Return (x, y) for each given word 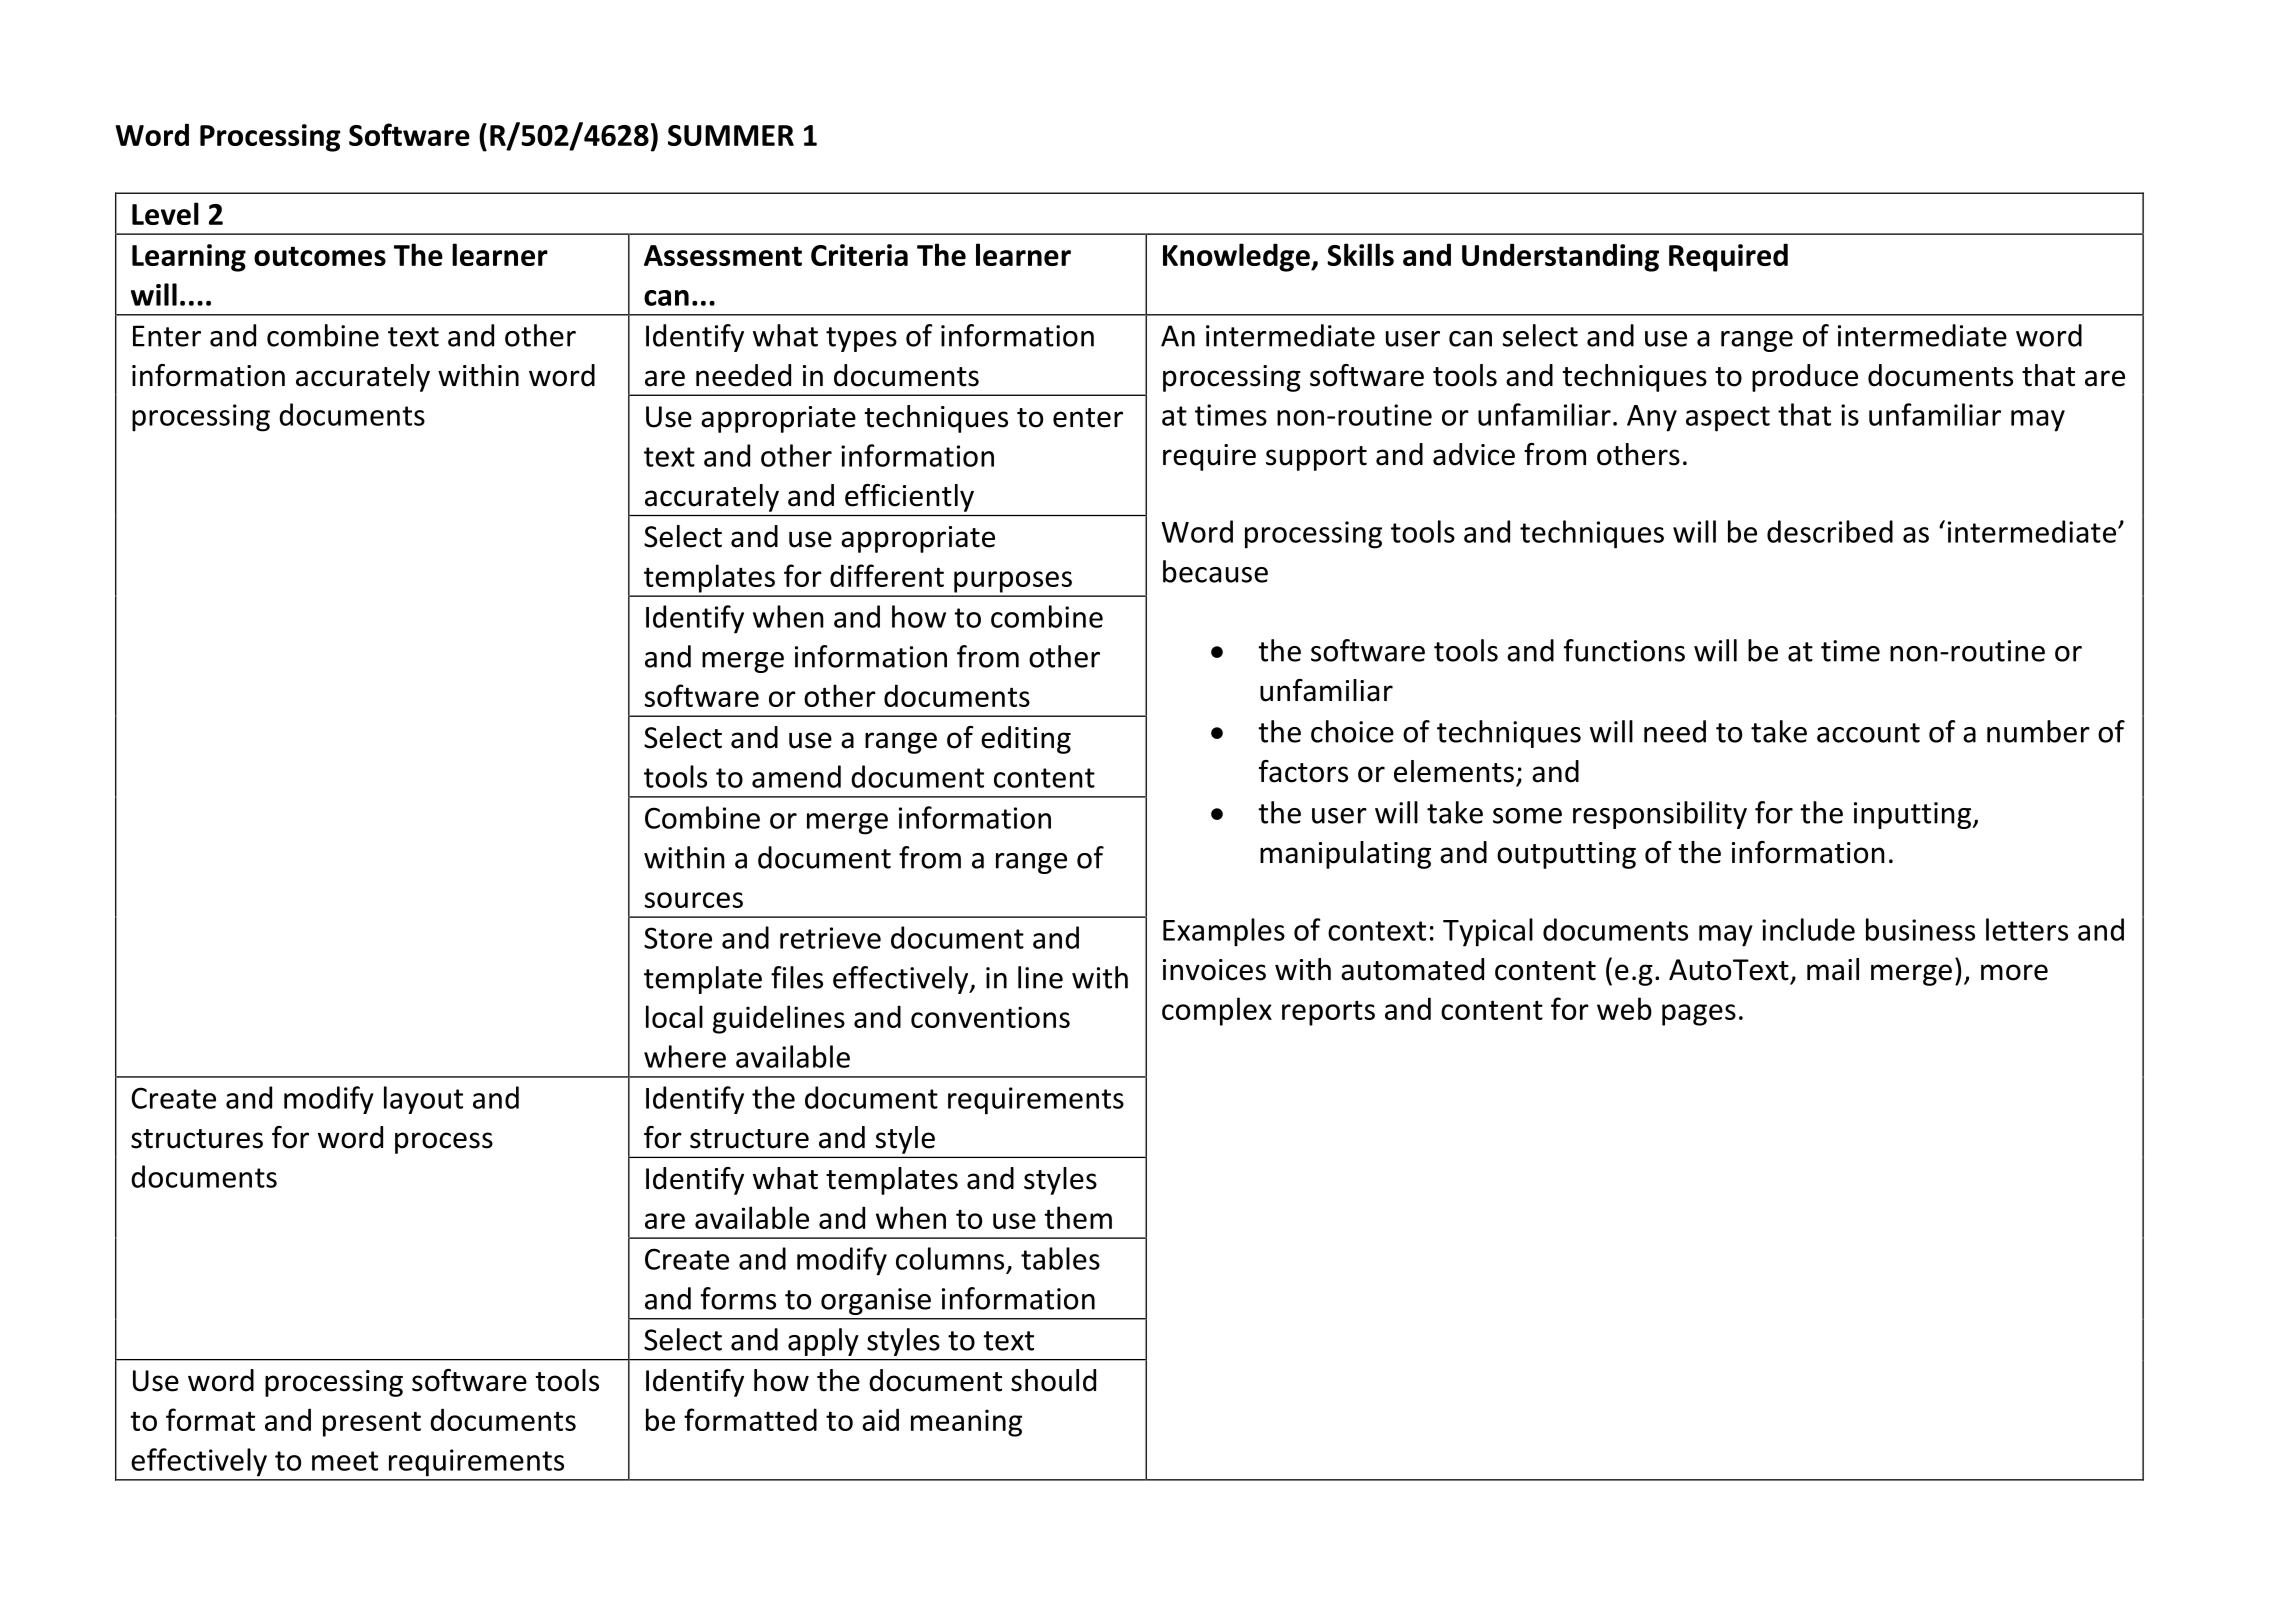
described (1830, 531)
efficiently (909, 498)
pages (1699, 1015)
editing (1026, 740)
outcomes (320, 256)
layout (423, 1100)
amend (796, 776)
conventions (990, 1017)
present (372, 1424)
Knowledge (1237, 257)
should (1053, 1380)
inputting (1912, 815)
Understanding (1560, 257)
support (1316, 458)
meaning (966, 1423)
